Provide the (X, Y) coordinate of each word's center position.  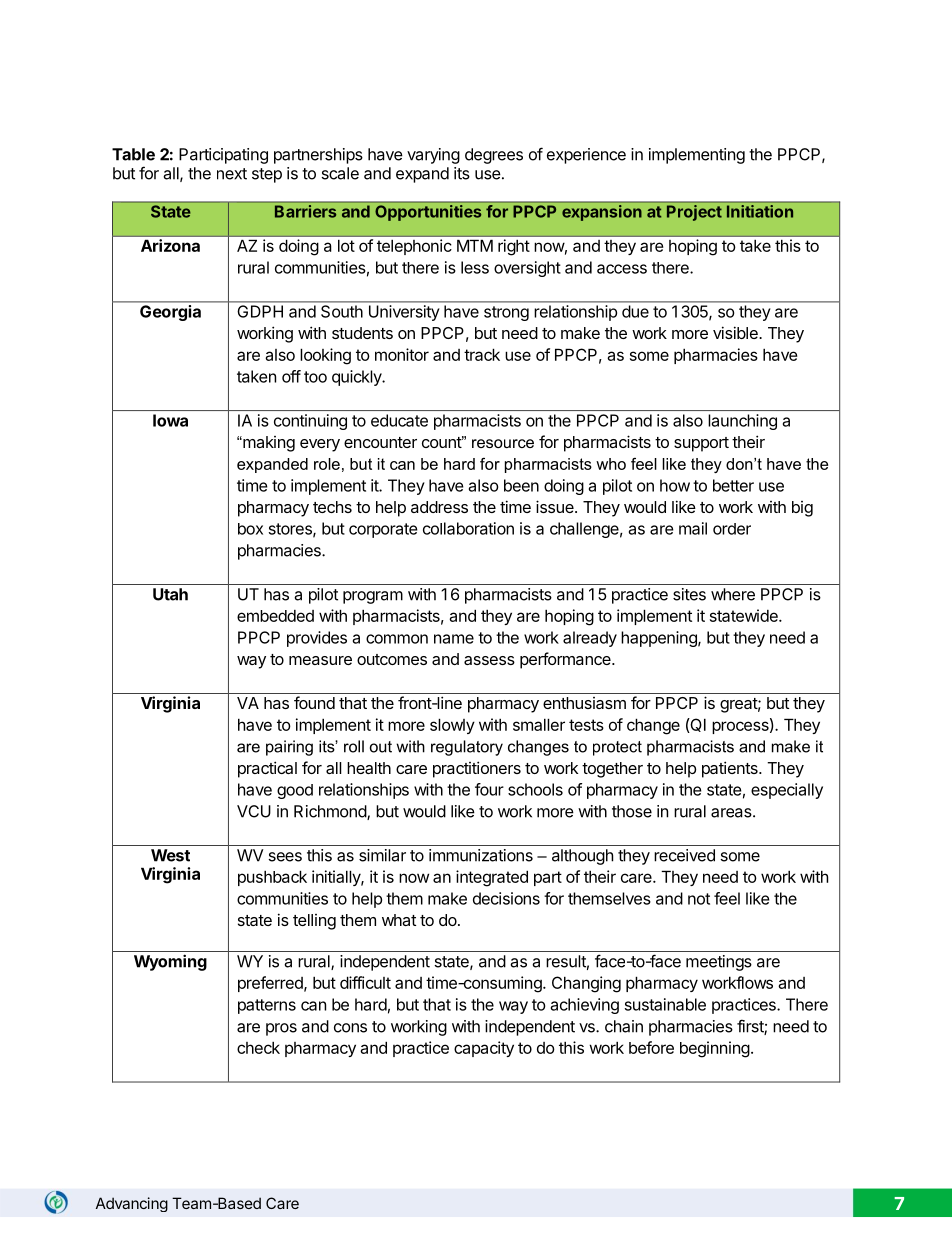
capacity (484, 1049)
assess (489, 660)
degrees (494, 156)
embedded (275, 616)
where (733, 594)
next (232, 174)
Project (694, 213)
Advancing (132, 1204)
